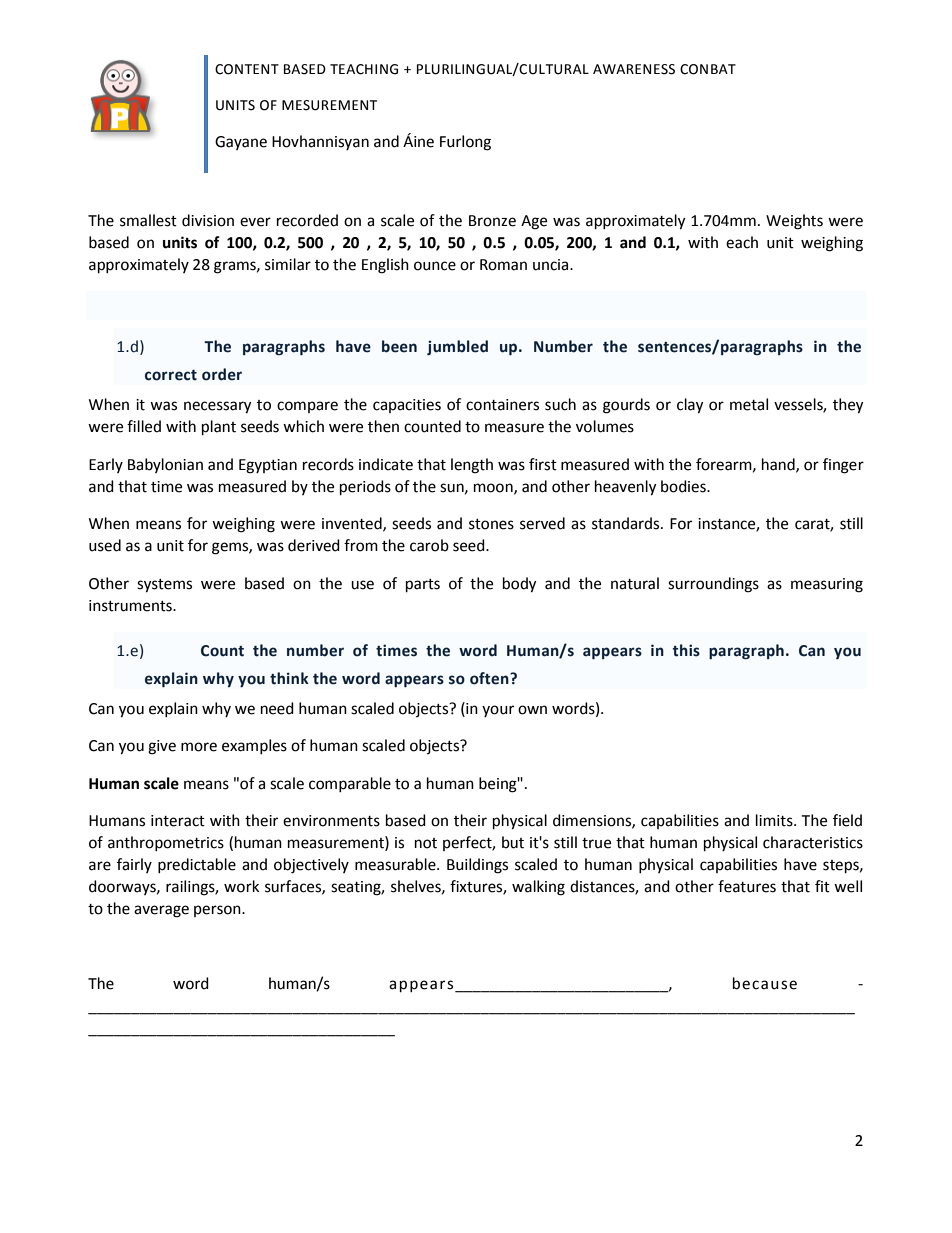 The image size is (952, 1233). What do you see at coordinates (538, 888) in the document?
I see `walking` at bounding box center [538, 888].
